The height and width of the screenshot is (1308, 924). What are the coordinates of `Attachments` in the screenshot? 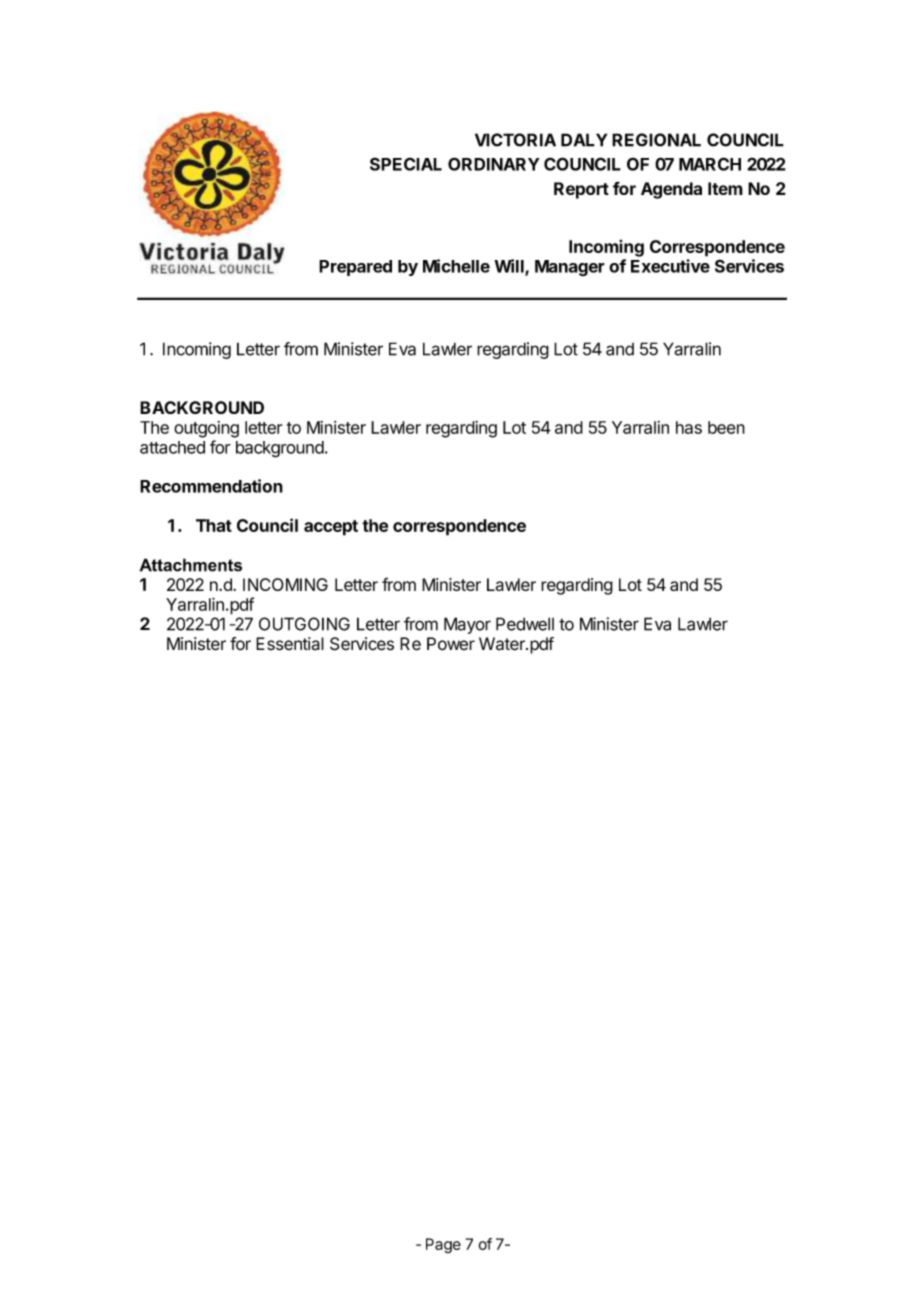 It's located at (191, 565).
